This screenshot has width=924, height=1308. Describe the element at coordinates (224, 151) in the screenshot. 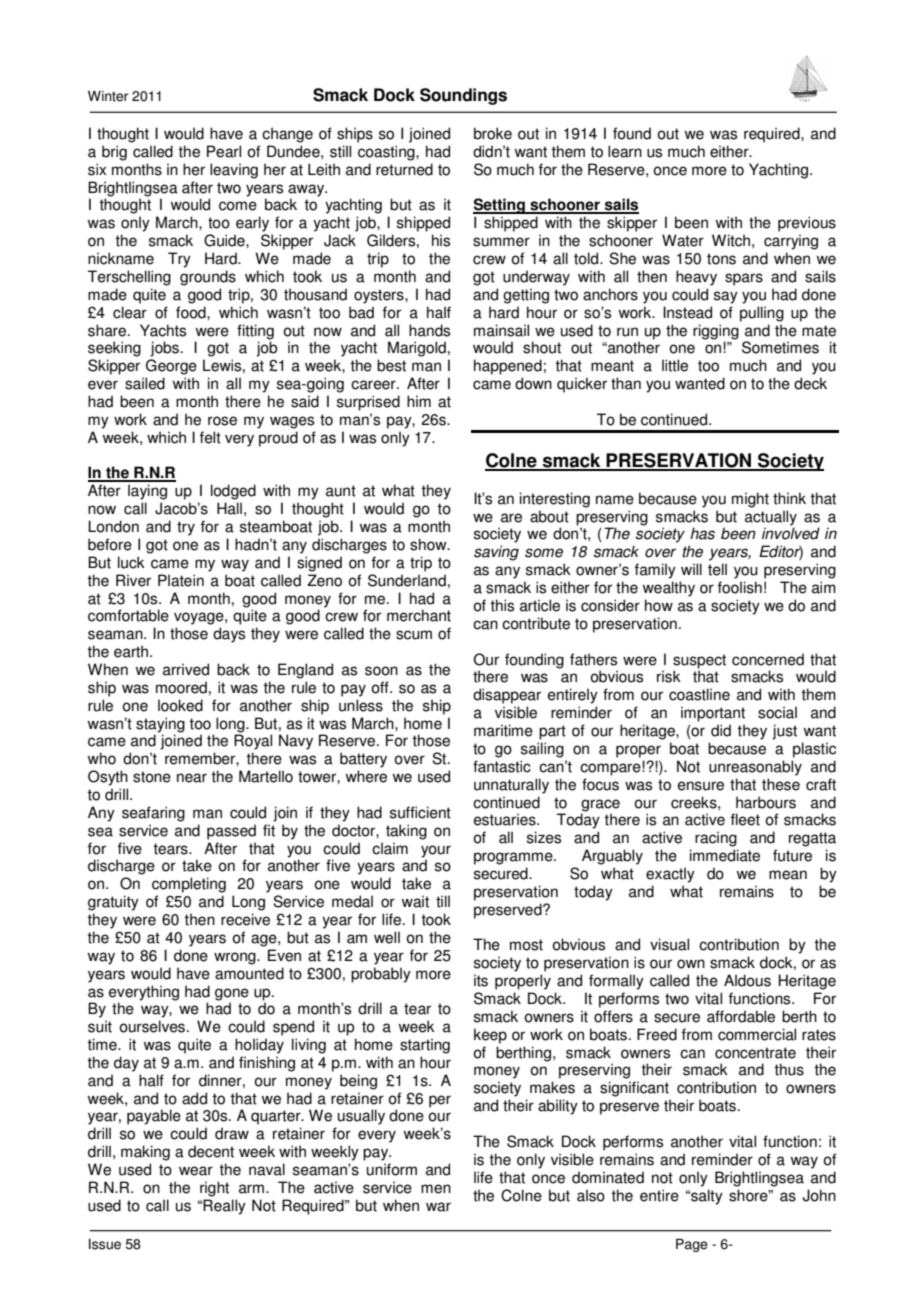

I see `Pearl` at that location.
